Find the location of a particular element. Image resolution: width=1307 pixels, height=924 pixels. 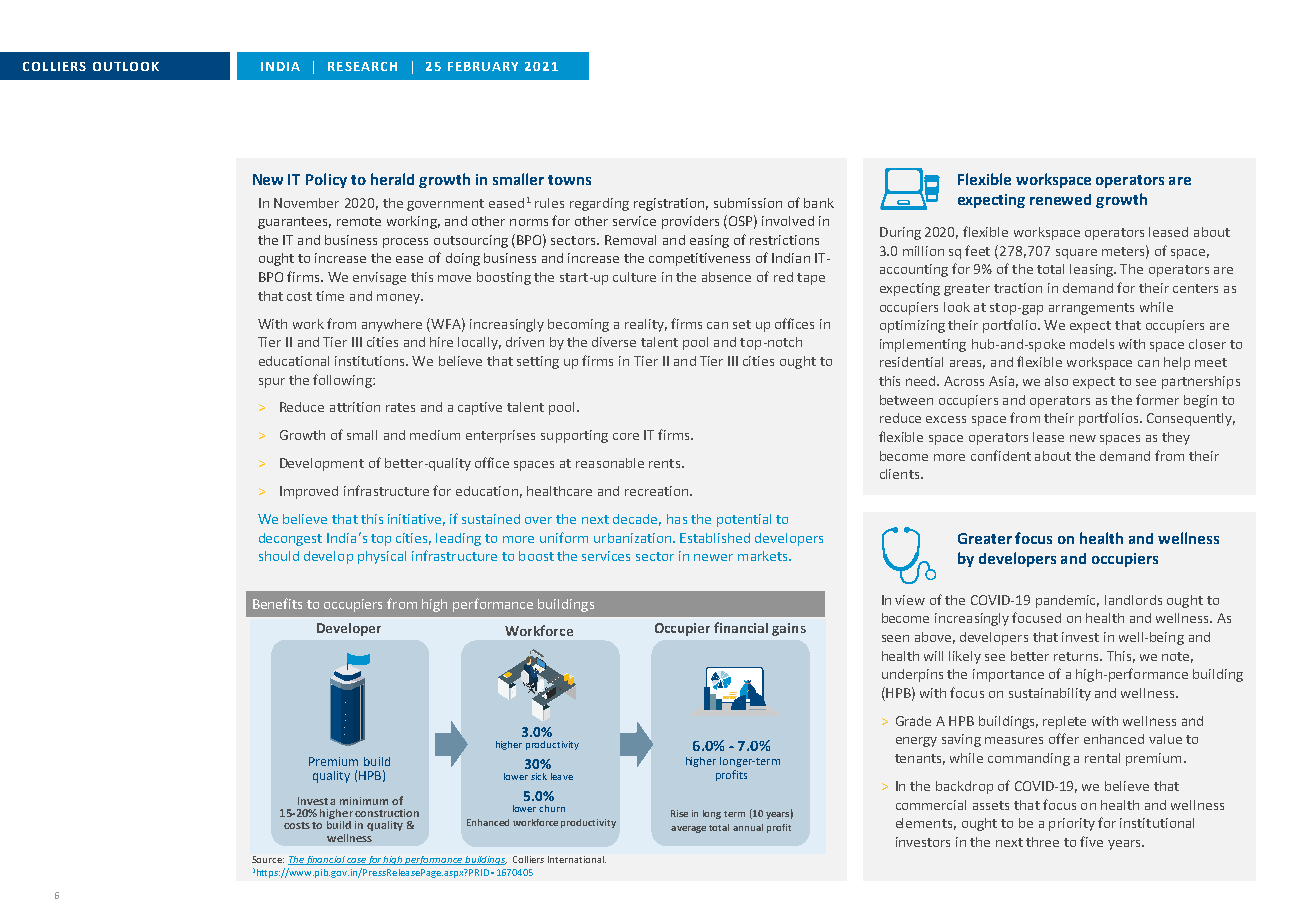

five is located at coordinates (1091, 841).
